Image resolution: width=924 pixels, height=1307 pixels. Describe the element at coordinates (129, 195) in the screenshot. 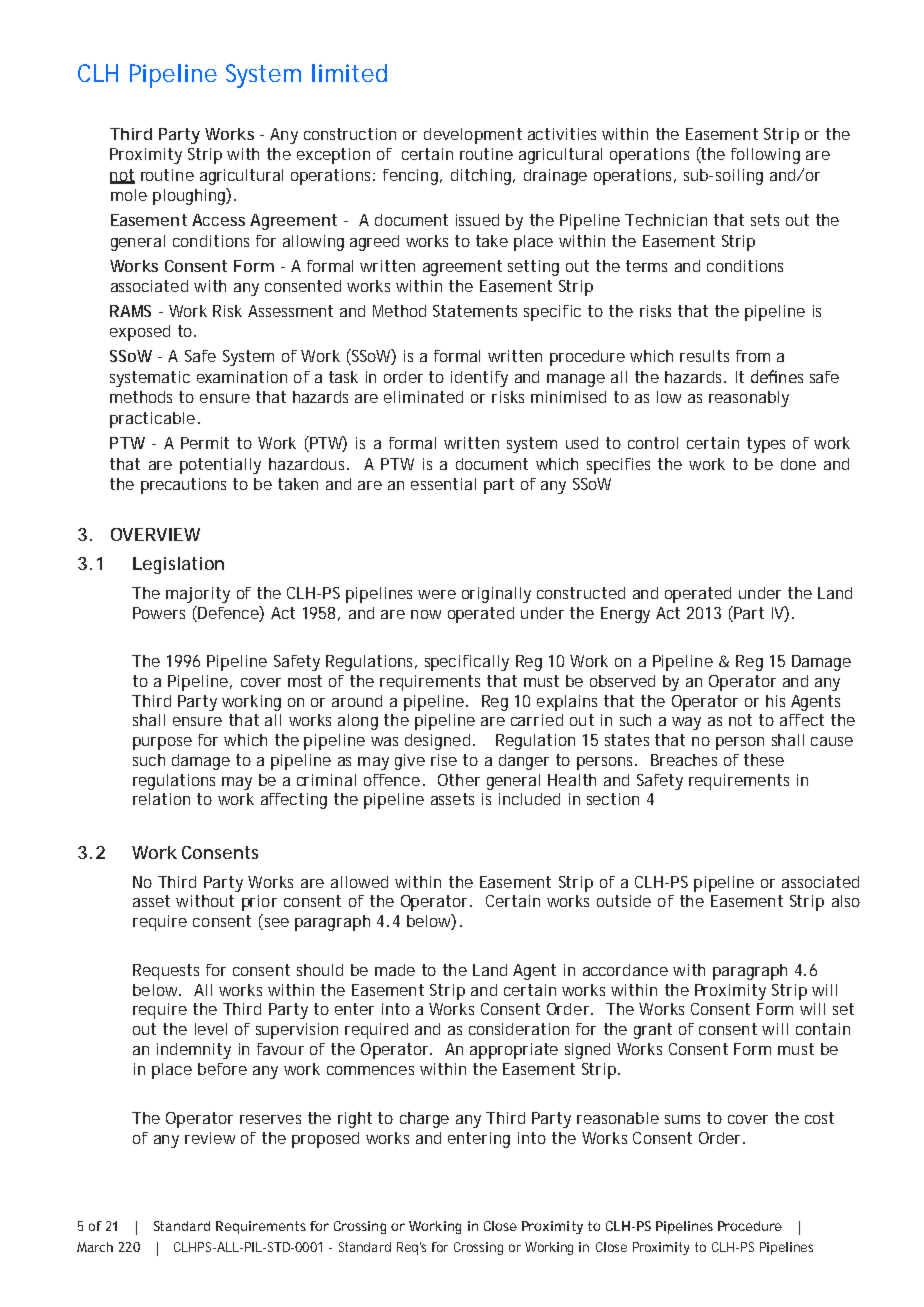

I see `mole` at that location.
